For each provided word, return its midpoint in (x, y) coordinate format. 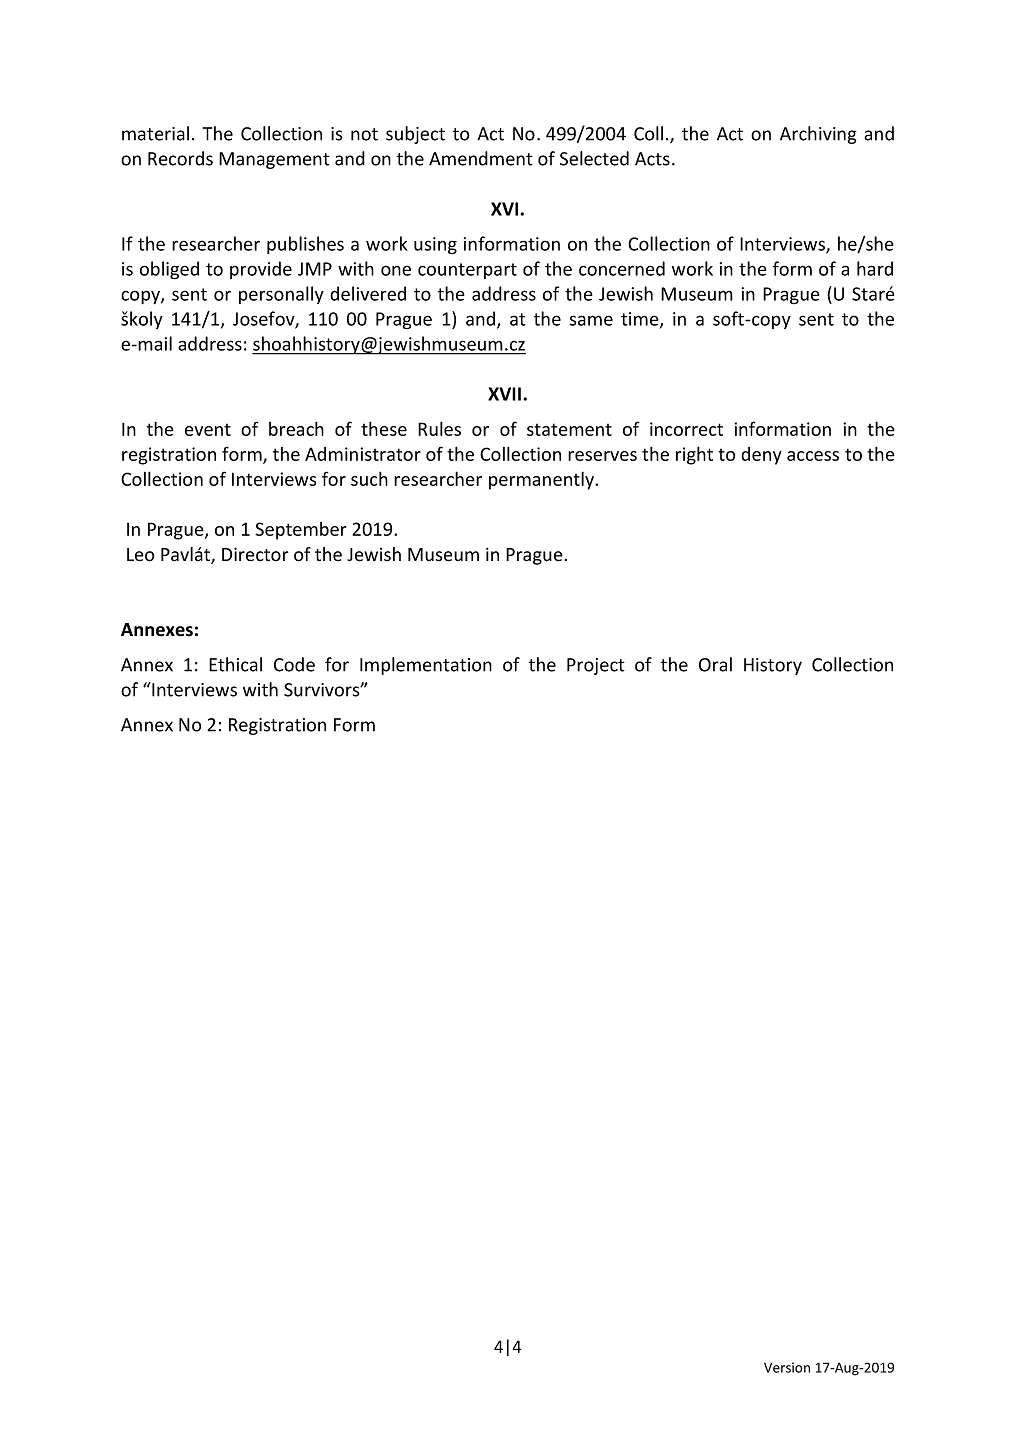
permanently (543, 480)
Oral (715, 664)
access (813, 456)
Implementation (426, 666)
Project (596, 666)
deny (761, 456)
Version (787, 1367)
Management (274, 160)
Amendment (481, 158)
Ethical (235, 664)
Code (294, 664)
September (300, 531)
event (208, 430)
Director (255, 554)
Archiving (818, 135)
